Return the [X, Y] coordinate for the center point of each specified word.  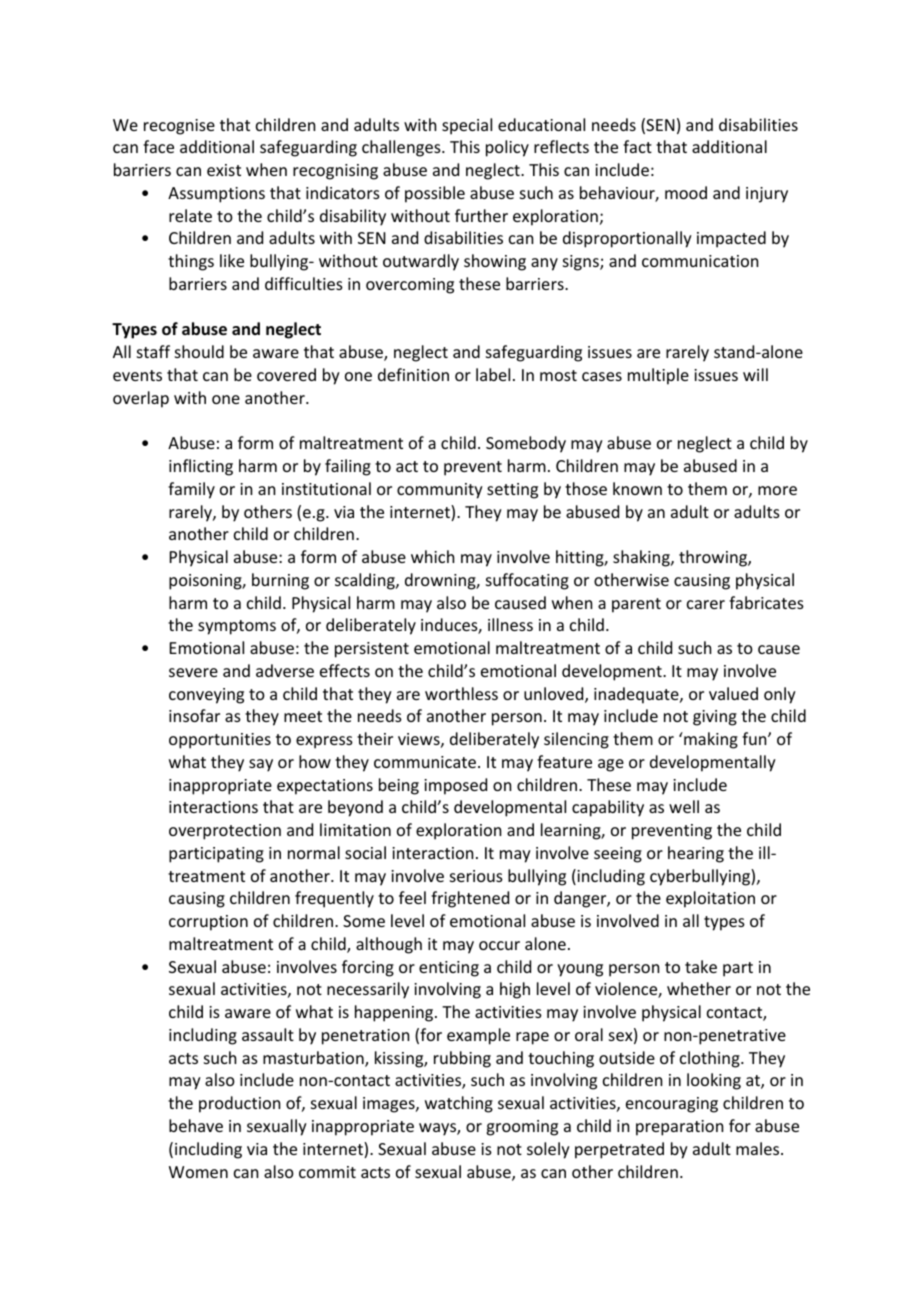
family [191, 490]
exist [224, 170]
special [467, 126]
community [440, 491]
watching [459, 1104]
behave [196, 1125]
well [684, 806]
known [637, 488]
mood [686, 192]
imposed [455, 786]
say [261, 765]
